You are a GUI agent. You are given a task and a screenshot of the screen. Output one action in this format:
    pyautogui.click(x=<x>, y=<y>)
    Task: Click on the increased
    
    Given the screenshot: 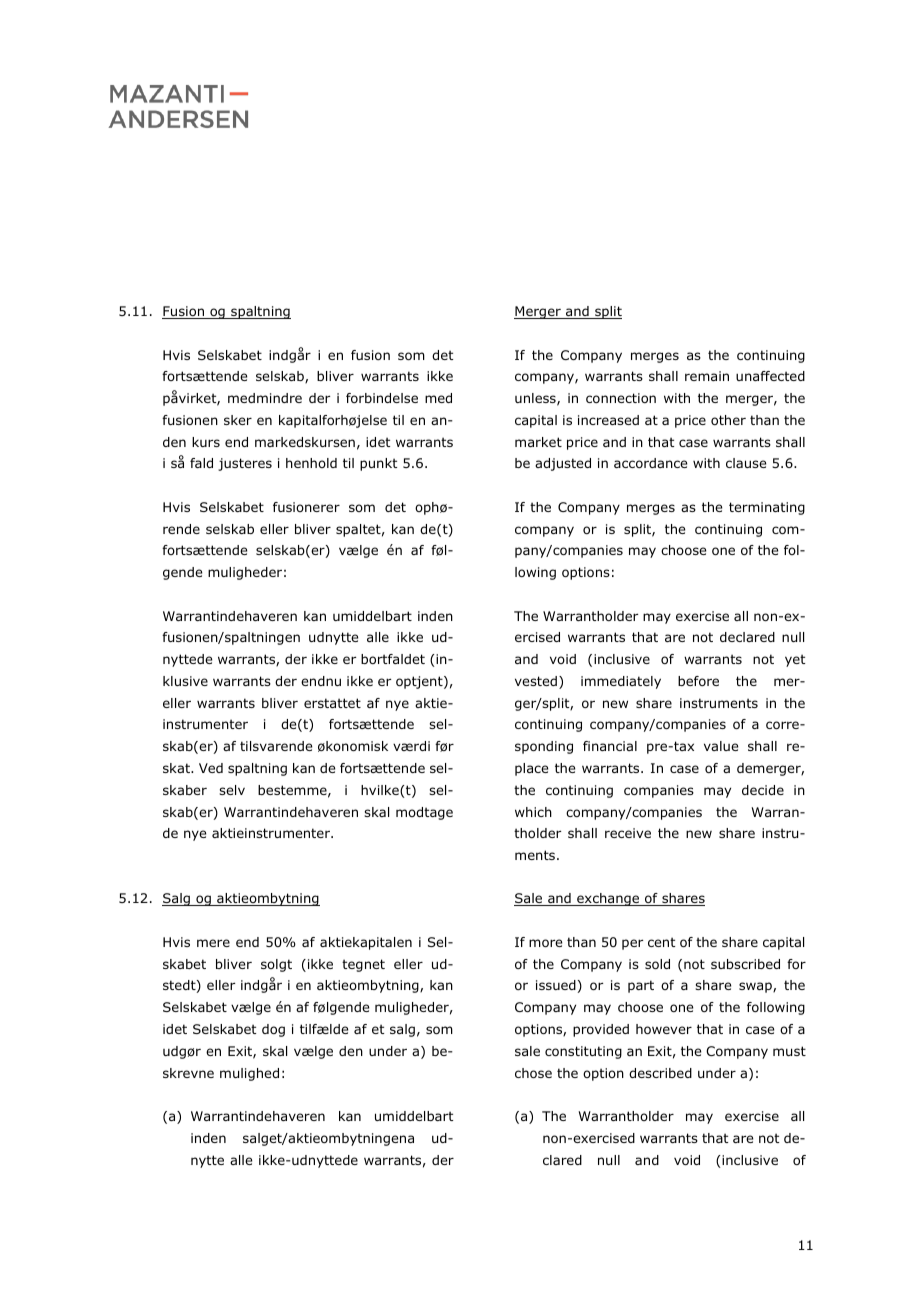 What is the action you would take?
    pyautogui.click(x=608, y=420)
